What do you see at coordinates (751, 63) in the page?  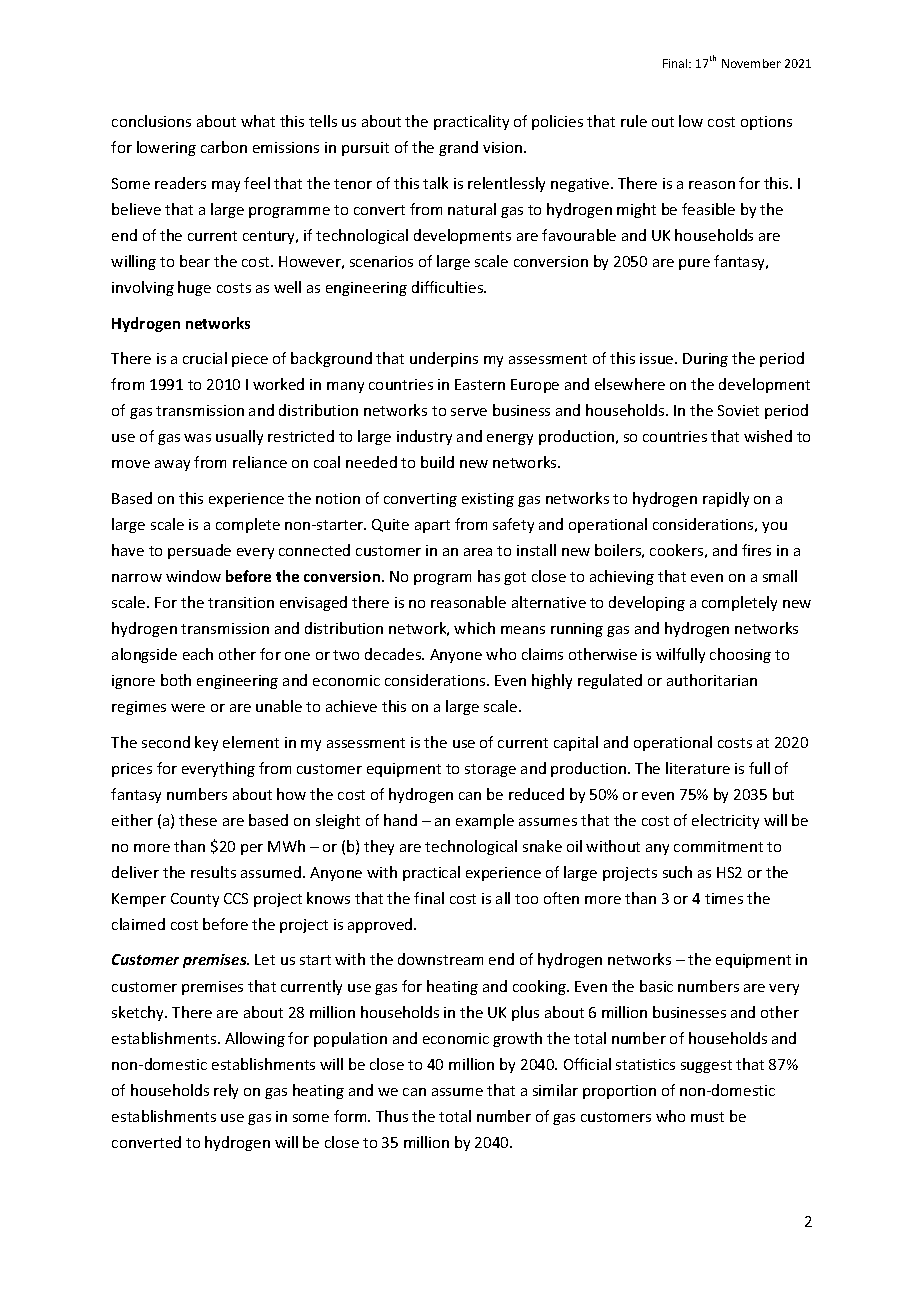 I see `November` at bounding box center [751, 63].
